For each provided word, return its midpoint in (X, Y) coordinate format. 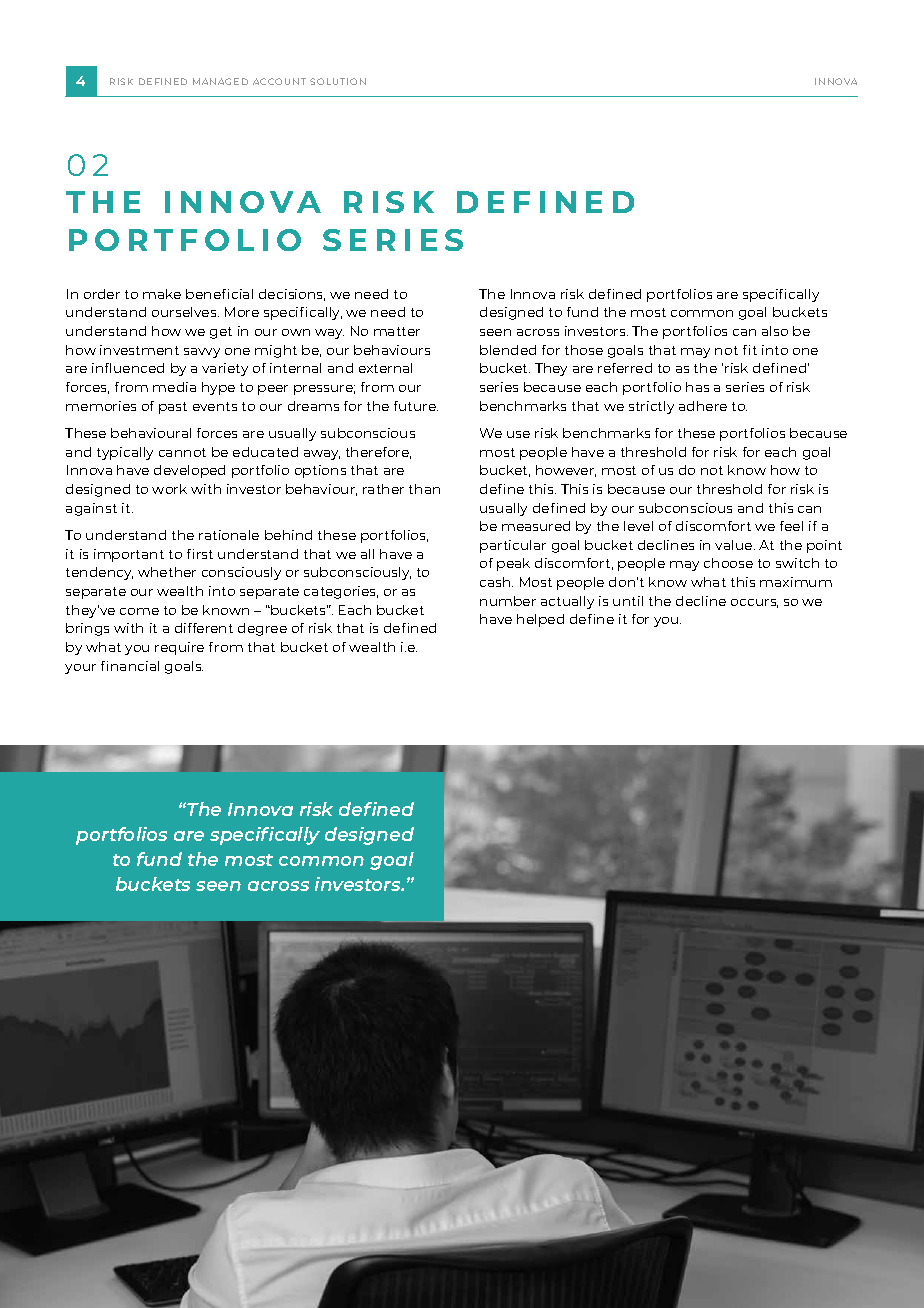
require (179, 648)
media (174, 387)
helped (540, 620)
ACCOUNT (279, 81)
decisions (292, 295)
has (697, 387)
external (385, 368)
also (775, 331)
